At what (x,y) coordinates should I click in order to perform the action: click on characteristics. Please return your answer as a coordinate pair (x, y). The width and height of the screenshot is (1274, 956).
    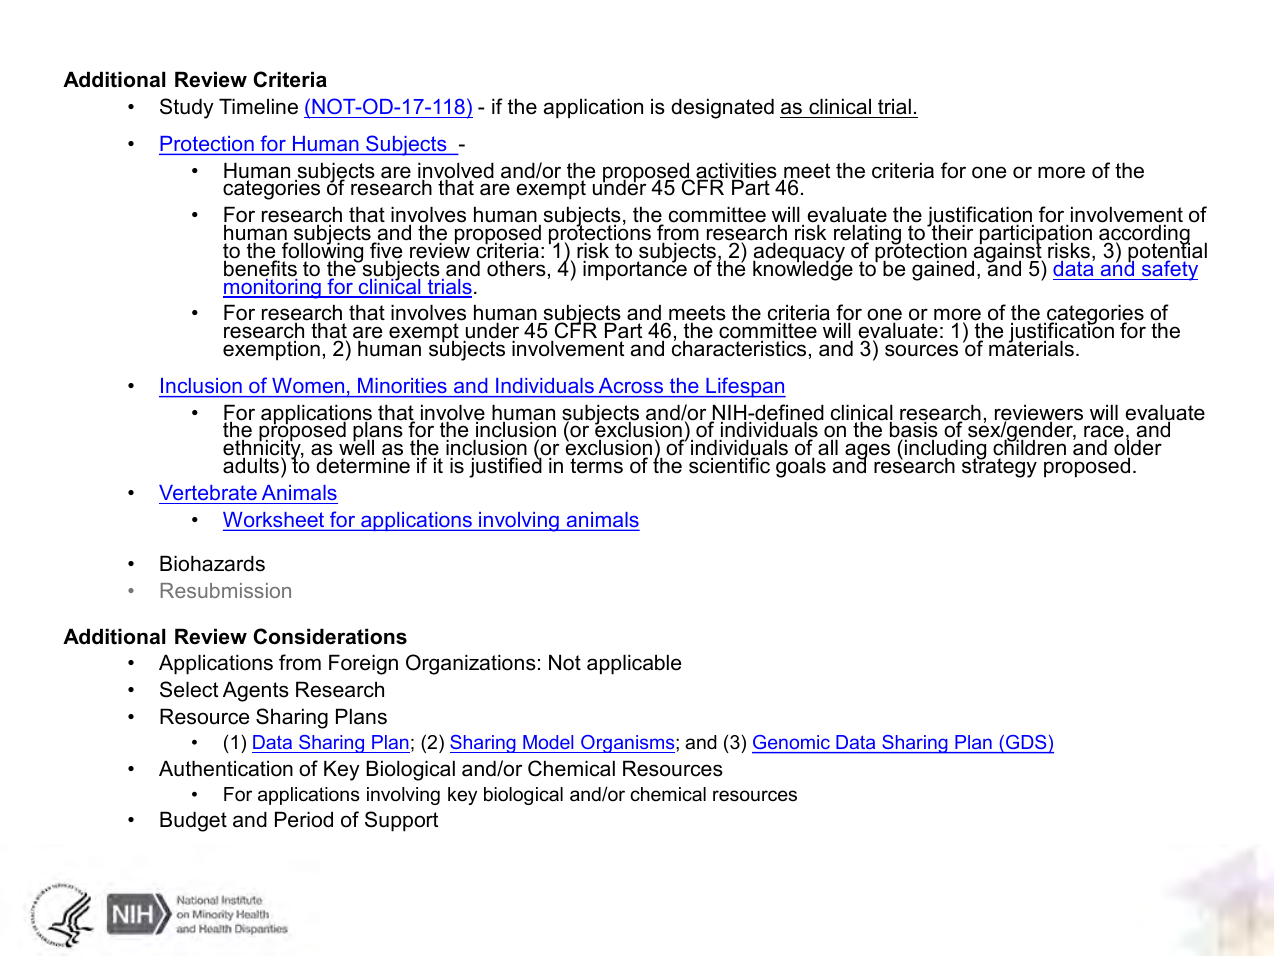
    Looking at the image, I should click on (739, 348).
